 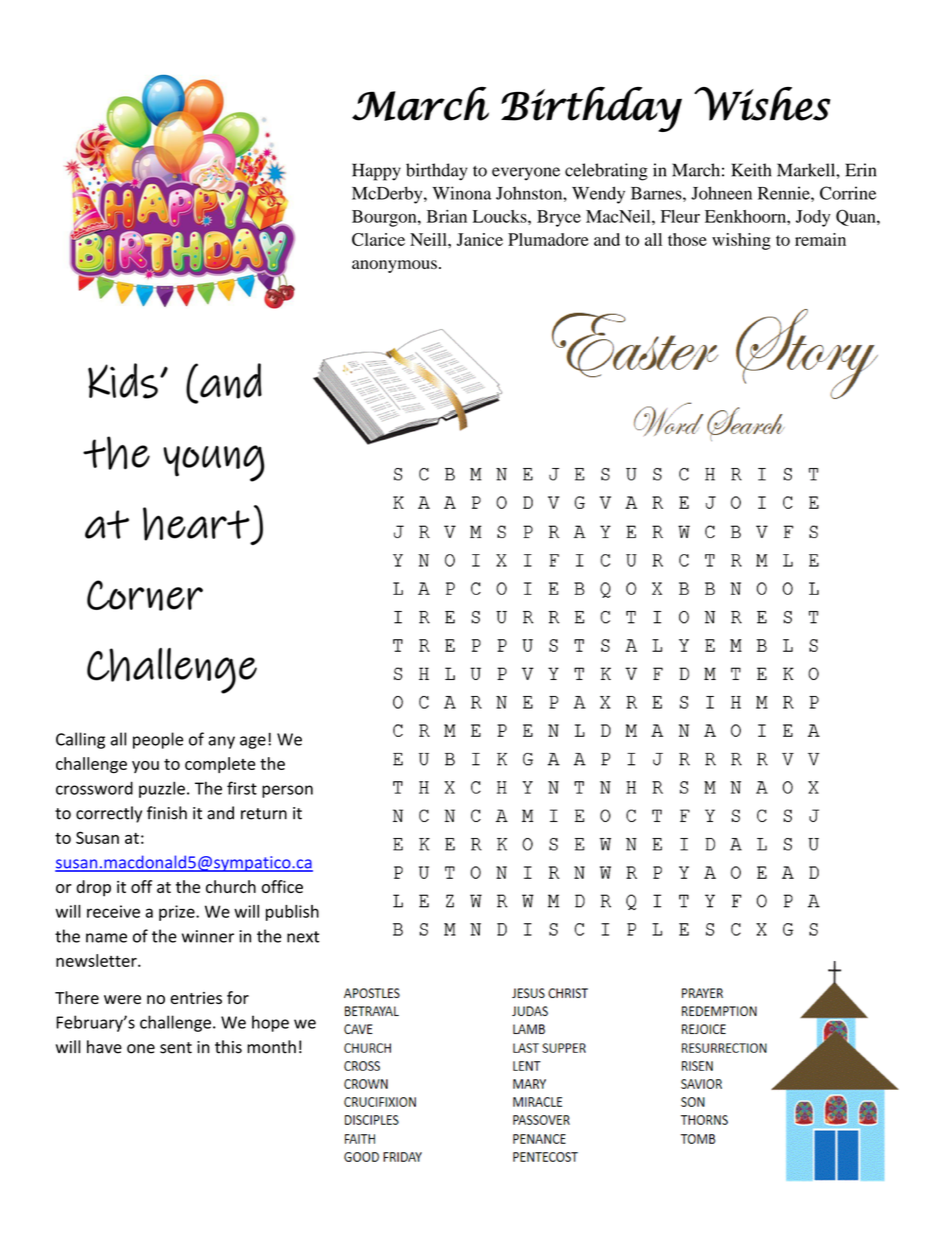 What do you see at coordinates (741, 241) in the screenshot?
I see `wishing` at bounding box center [741, 241].
